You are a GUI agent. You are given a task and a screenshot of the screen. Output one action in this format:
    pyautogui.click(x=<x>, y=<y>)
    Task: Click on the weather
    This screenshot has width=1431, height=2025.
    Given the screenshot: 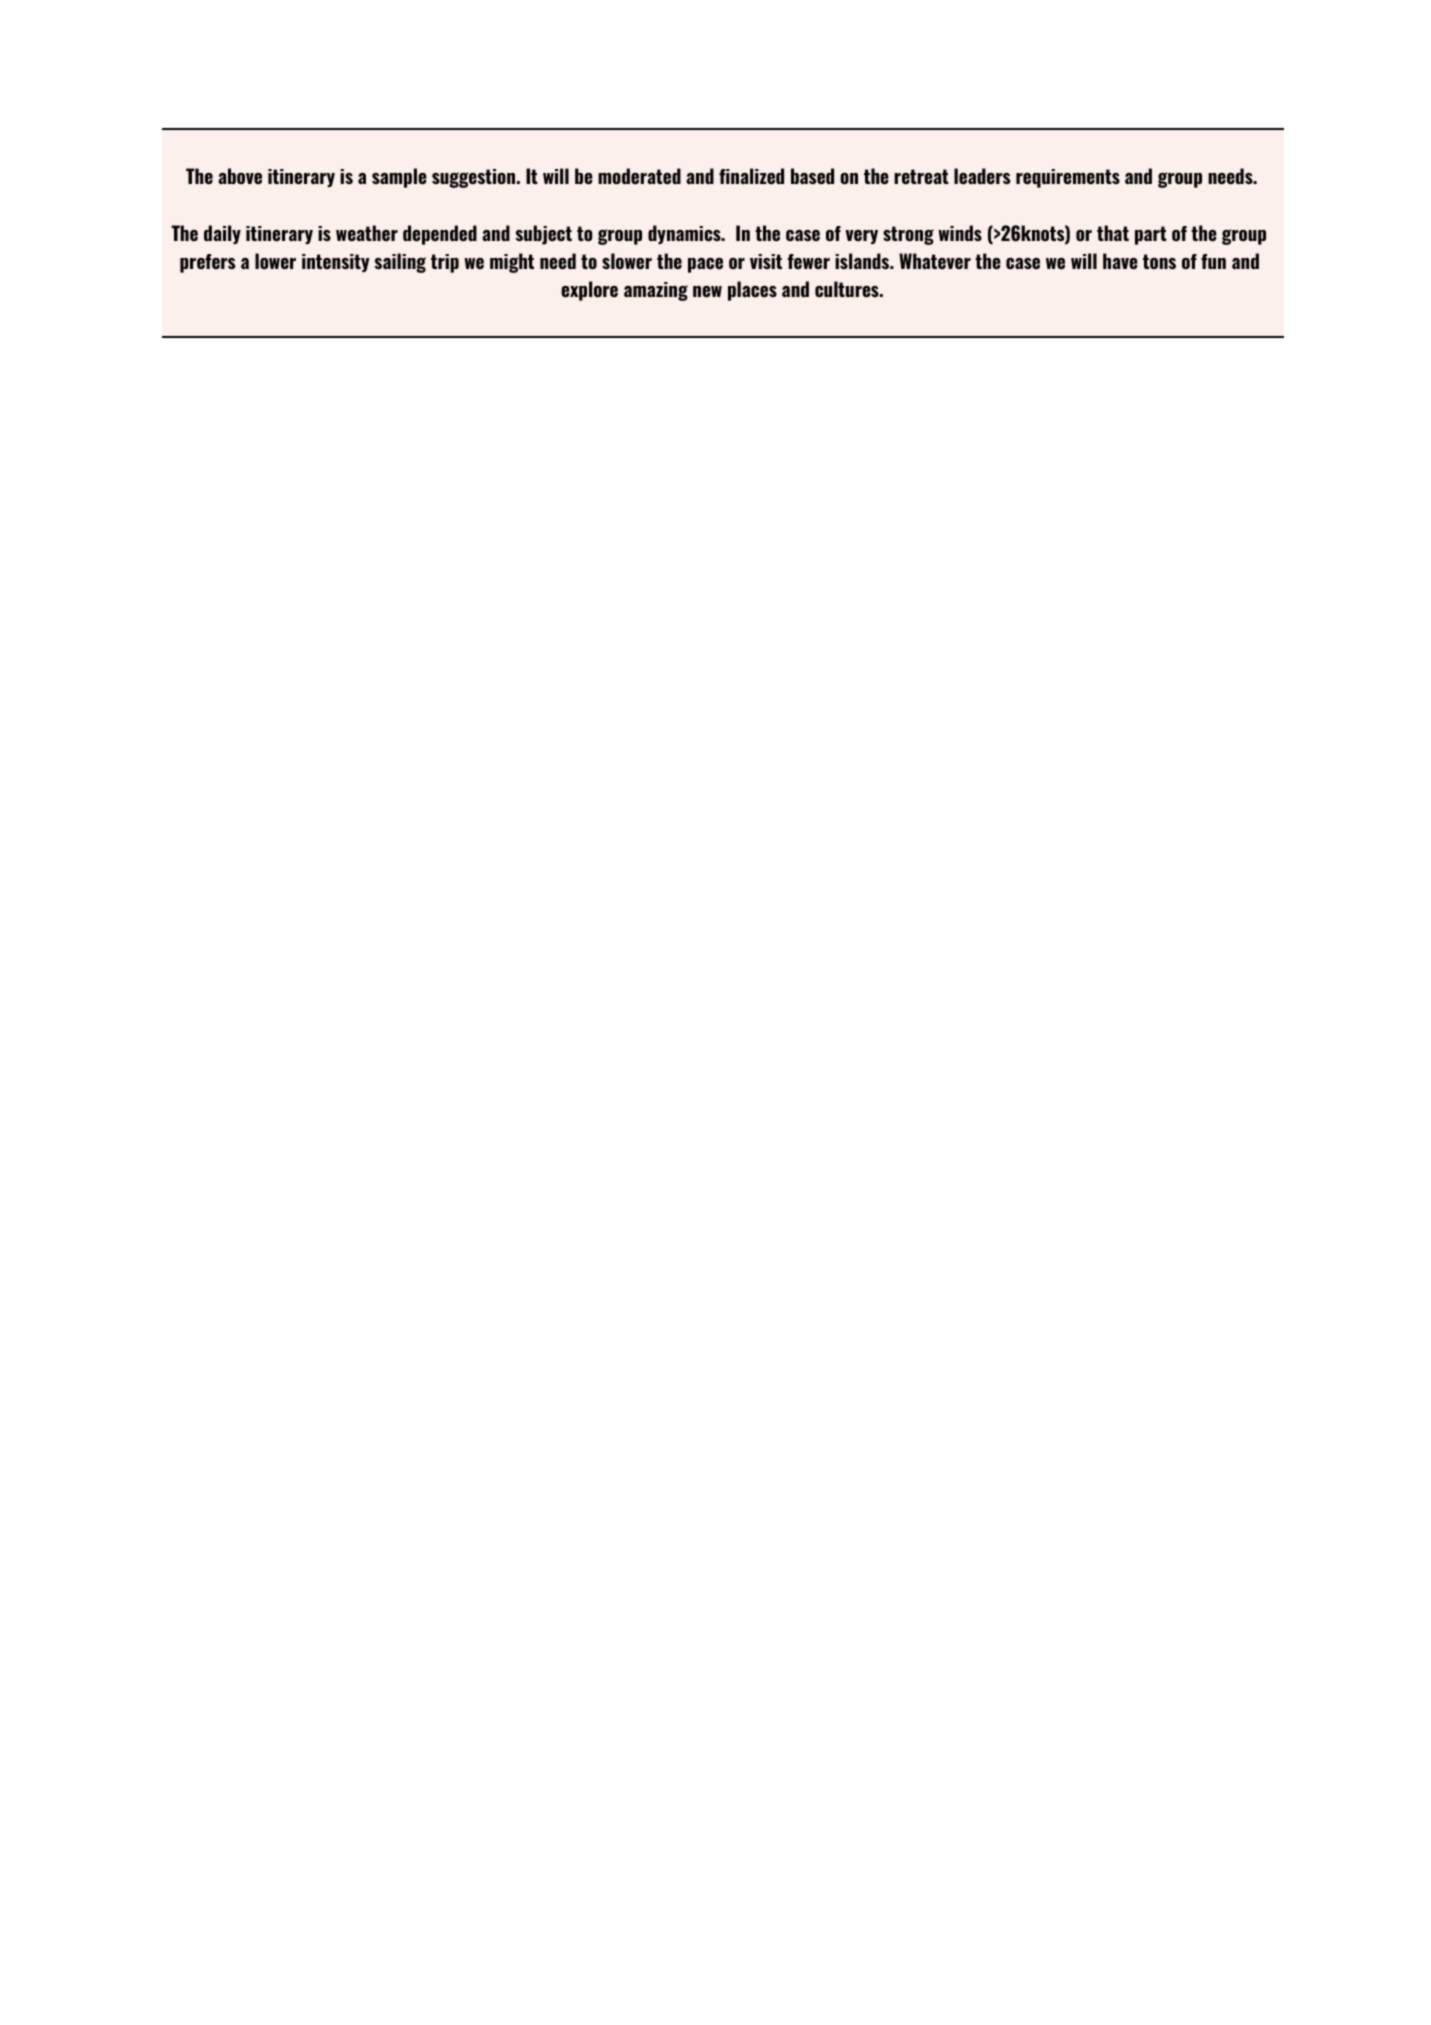 What is the action you would take?
    pyautogui.click(x=367, y=233)
